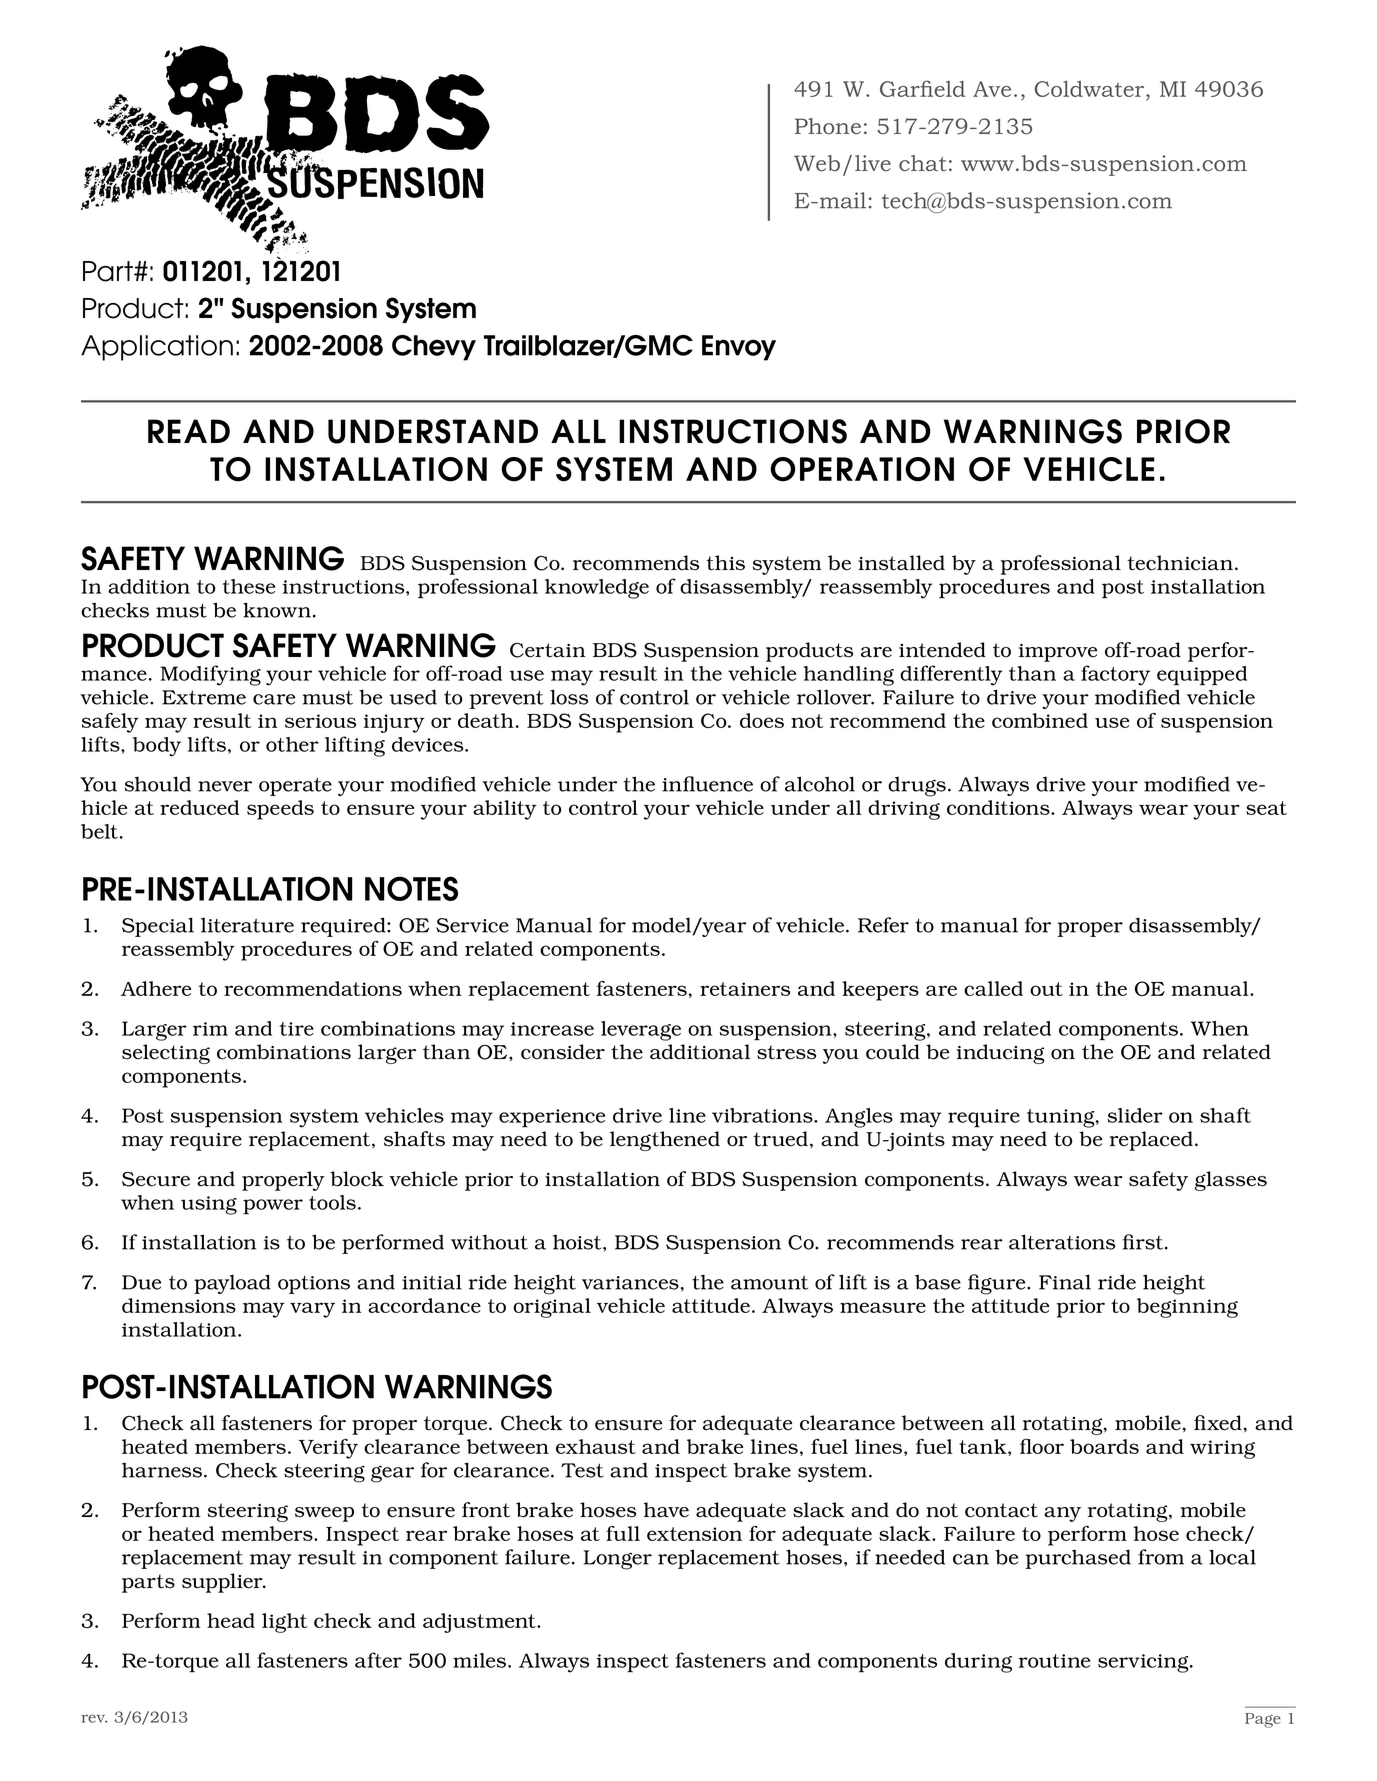  I want to click on operation, so click(862, 469).
